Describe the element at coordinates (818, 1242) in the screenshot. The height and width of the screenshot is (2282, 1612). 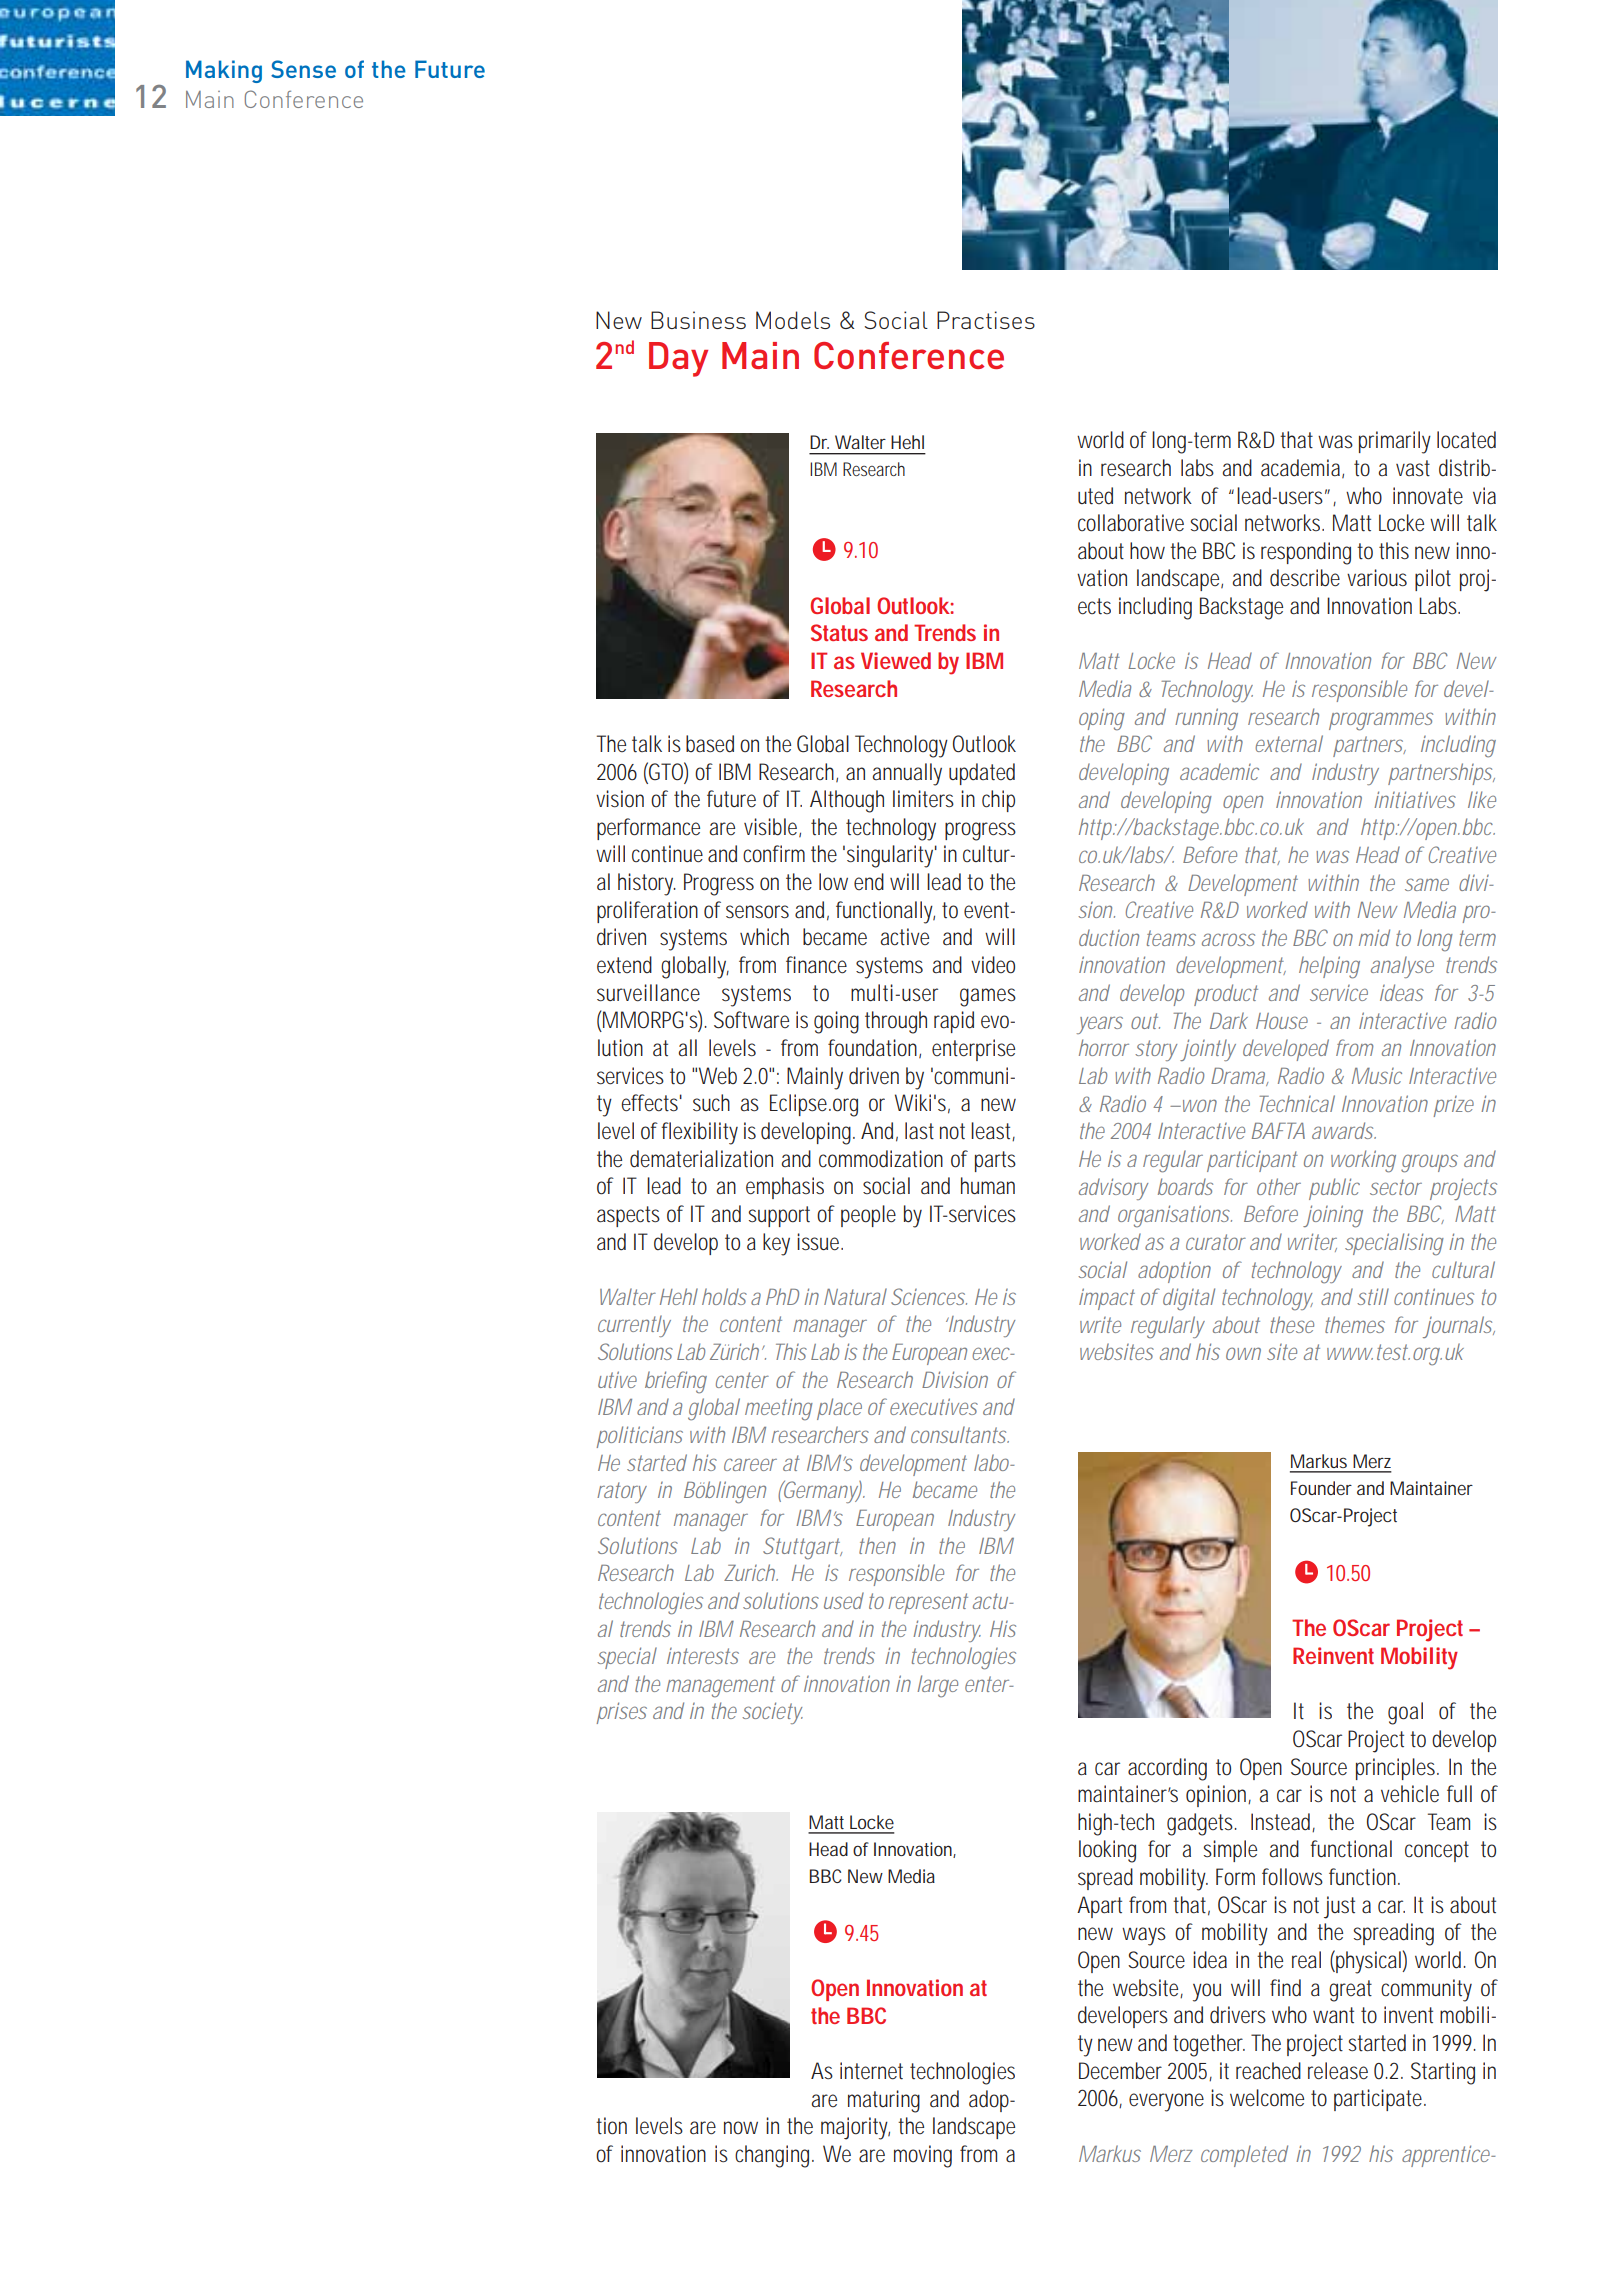
I see `issue` at that location.
